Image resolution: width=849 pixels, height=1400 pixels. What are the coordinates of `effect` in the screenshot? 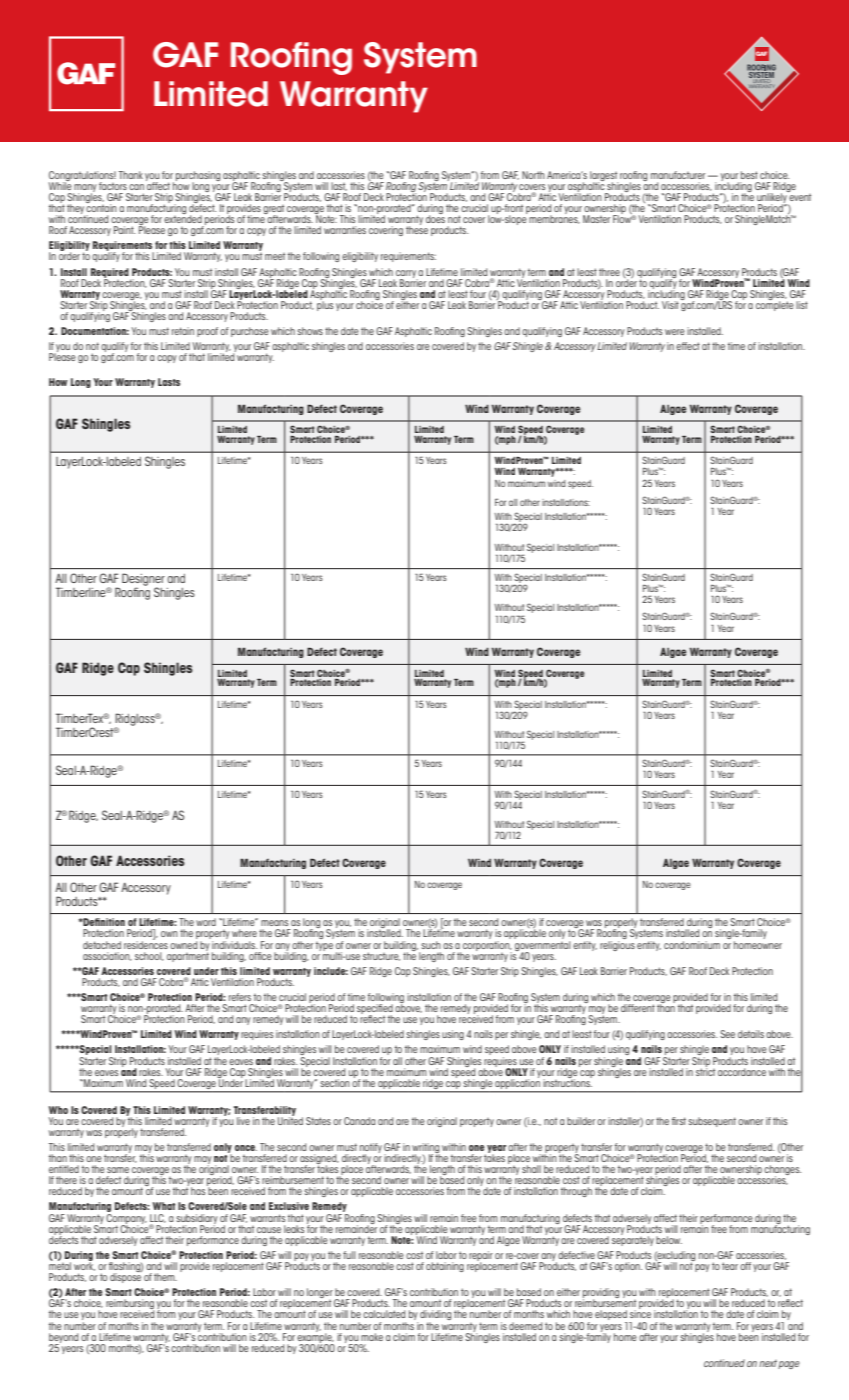 It's located at (688, 346).
